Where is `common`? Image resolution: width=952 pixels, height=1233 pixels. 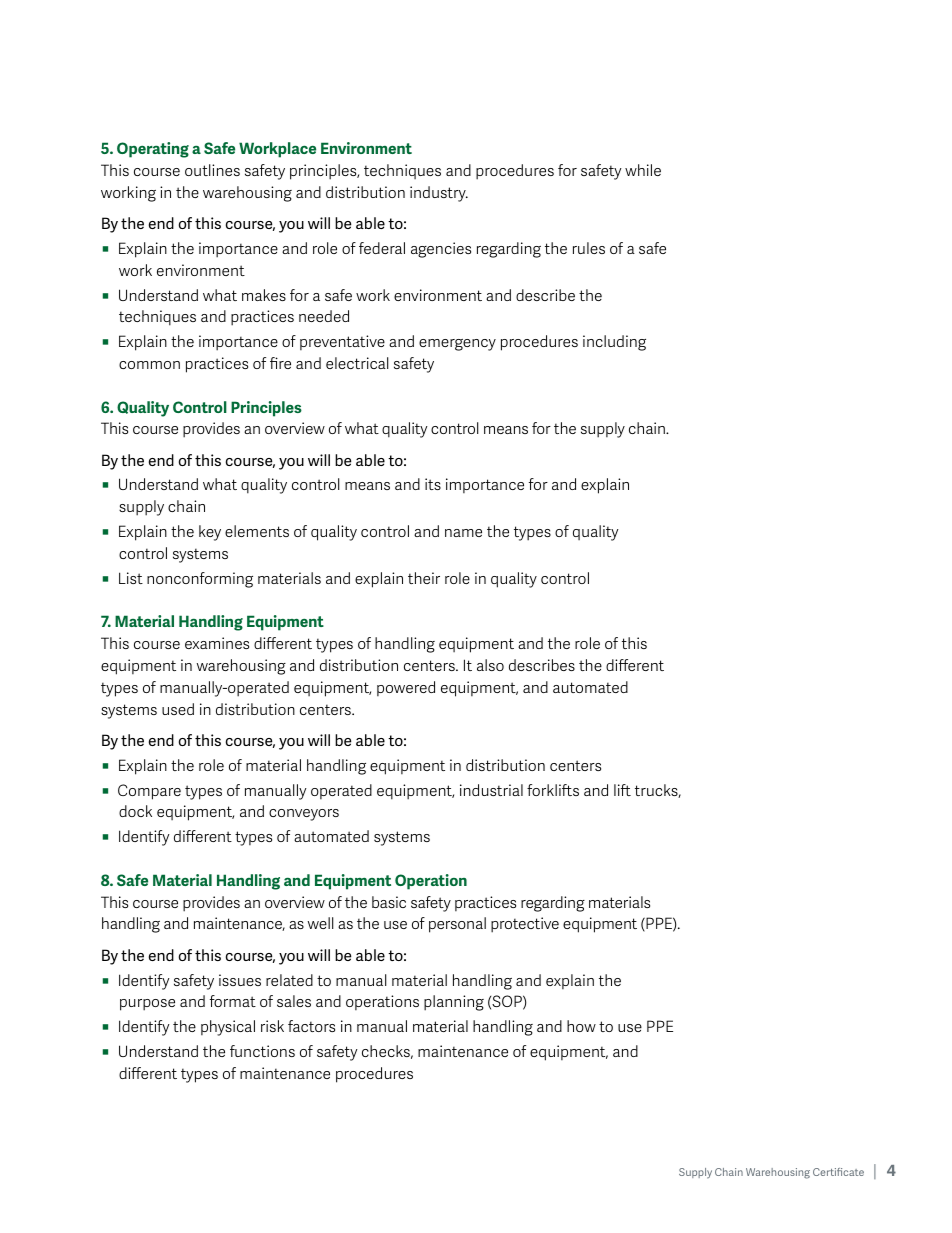 common is located at coordinates (149, 365).
